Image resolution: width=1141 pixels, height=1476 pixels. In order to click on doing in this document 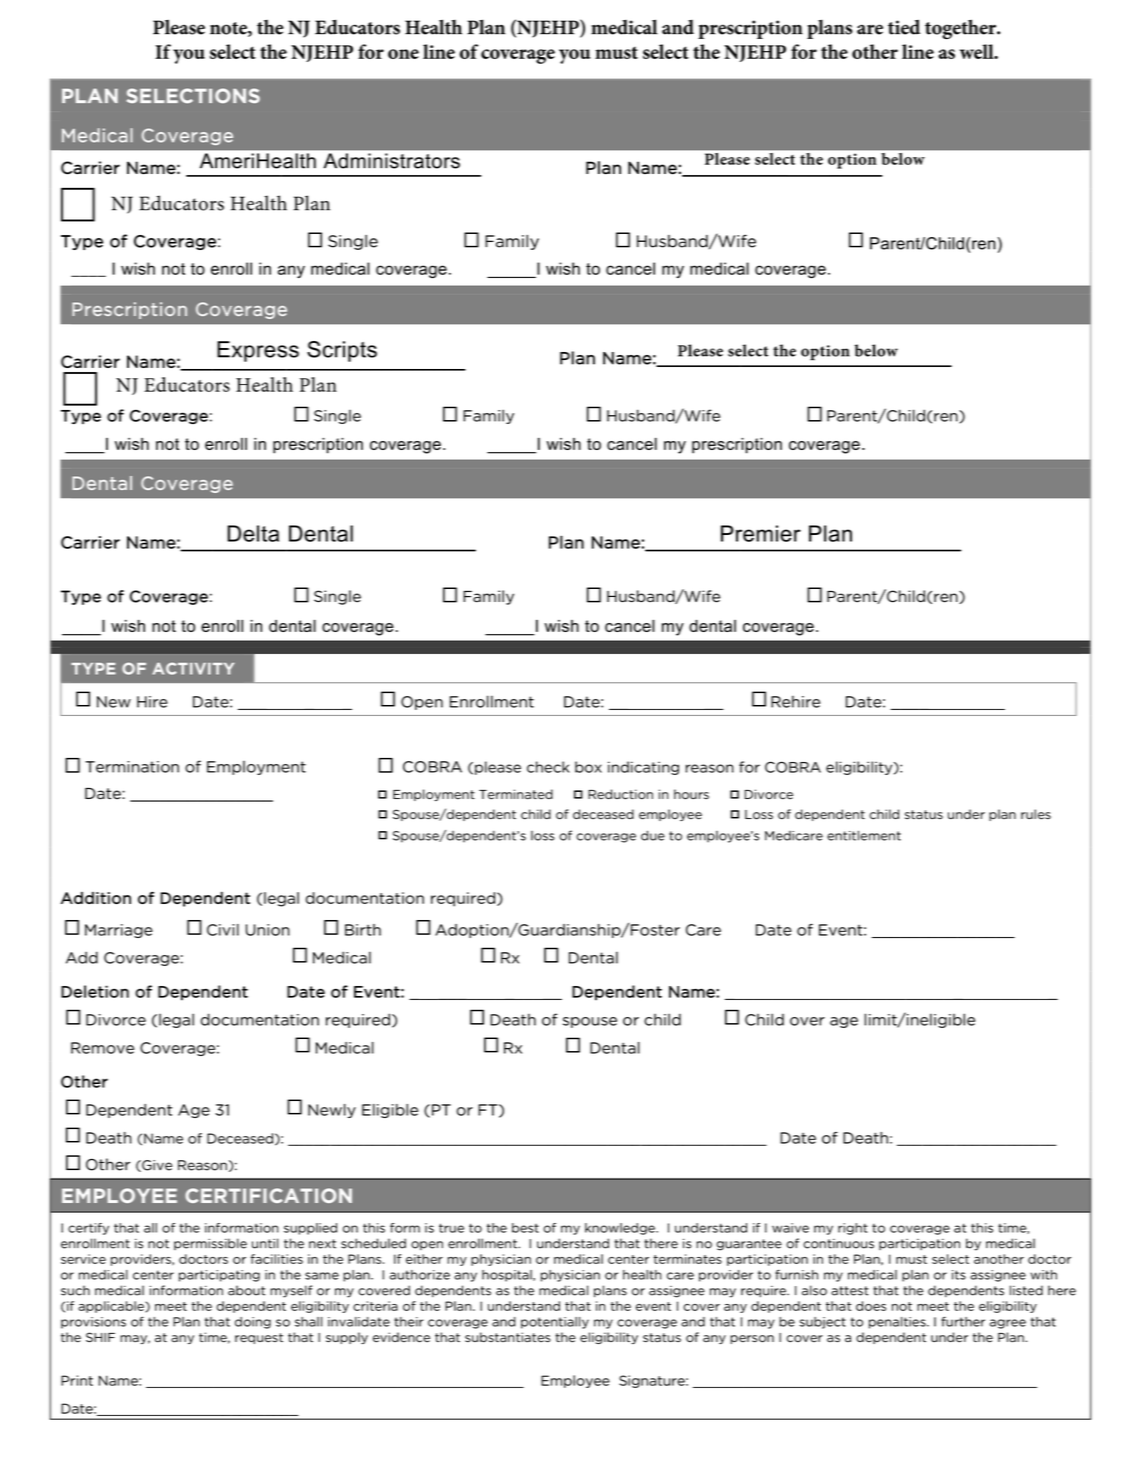, I will do `click(253, 1323)`.
